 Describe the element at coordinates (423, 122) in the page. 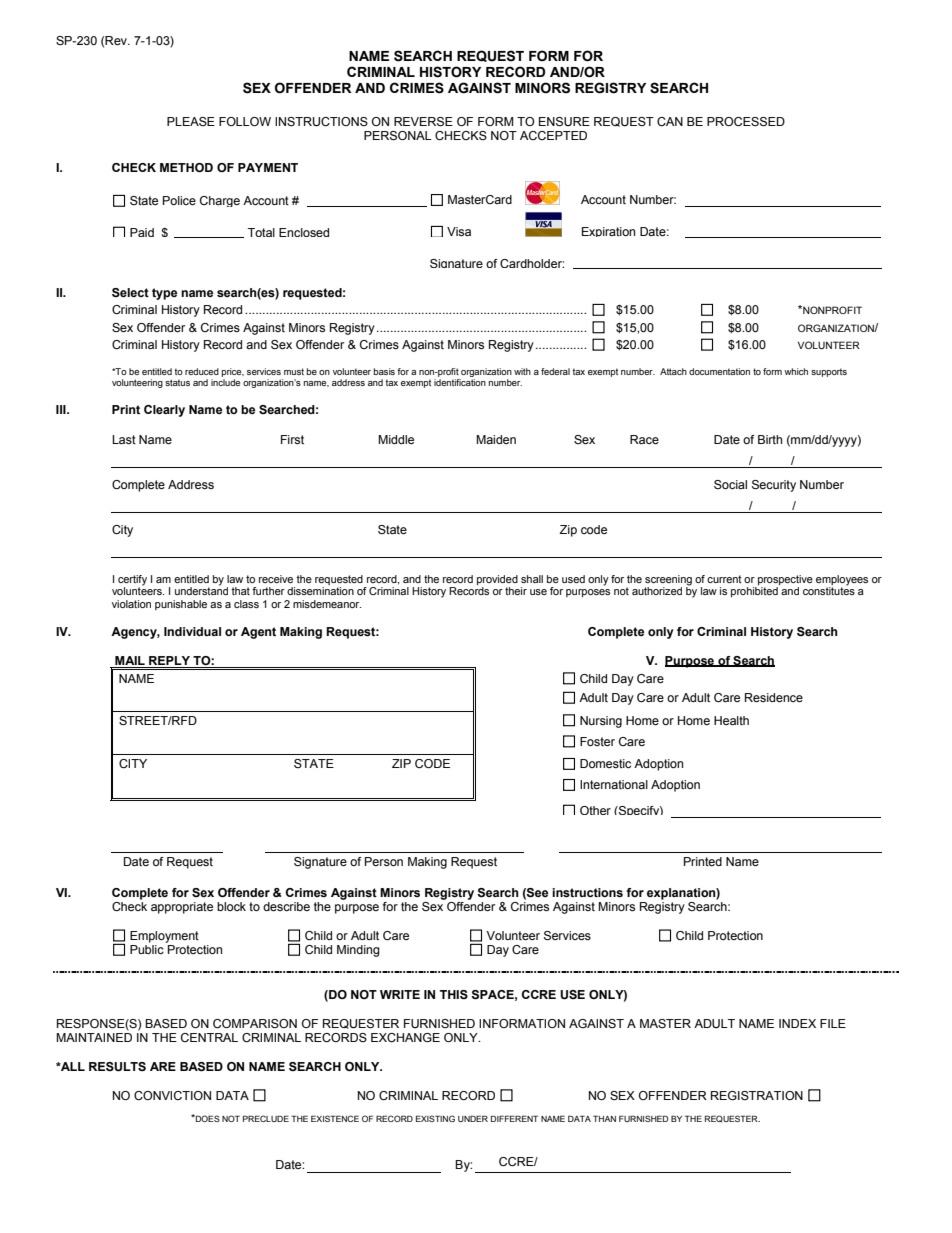

I see `REVERSE` at that location.
